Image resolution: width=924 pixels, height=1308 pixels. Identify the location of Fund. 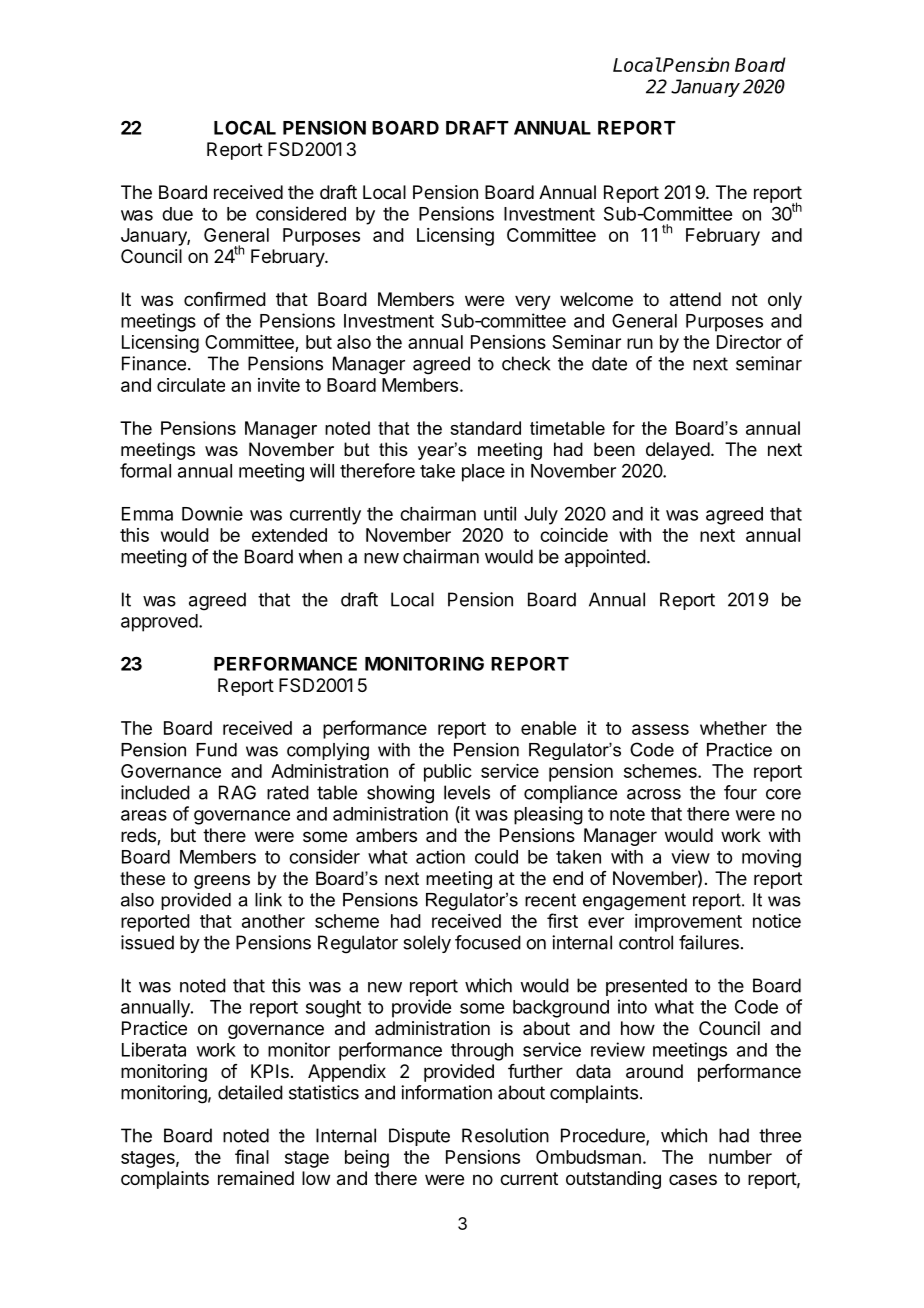
(216, 750).
